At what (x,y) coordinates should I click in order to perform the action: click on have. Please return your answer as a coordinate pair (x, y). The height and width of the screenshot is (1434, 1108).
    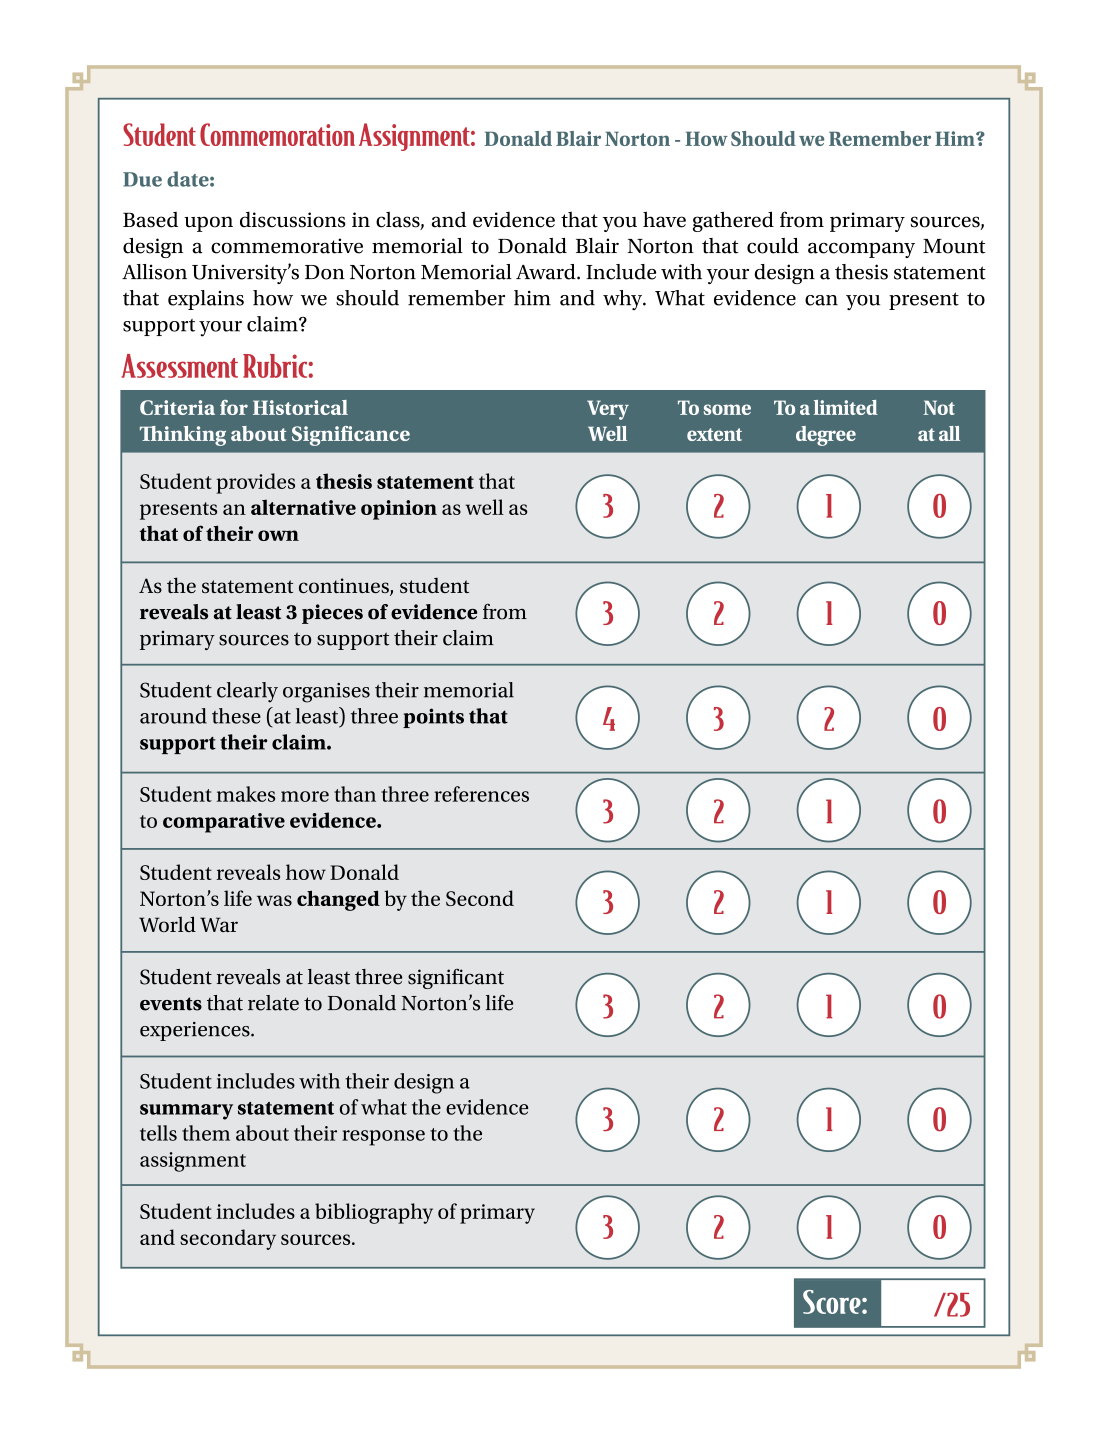
    Looking at the image, I should click on (664, 219).
